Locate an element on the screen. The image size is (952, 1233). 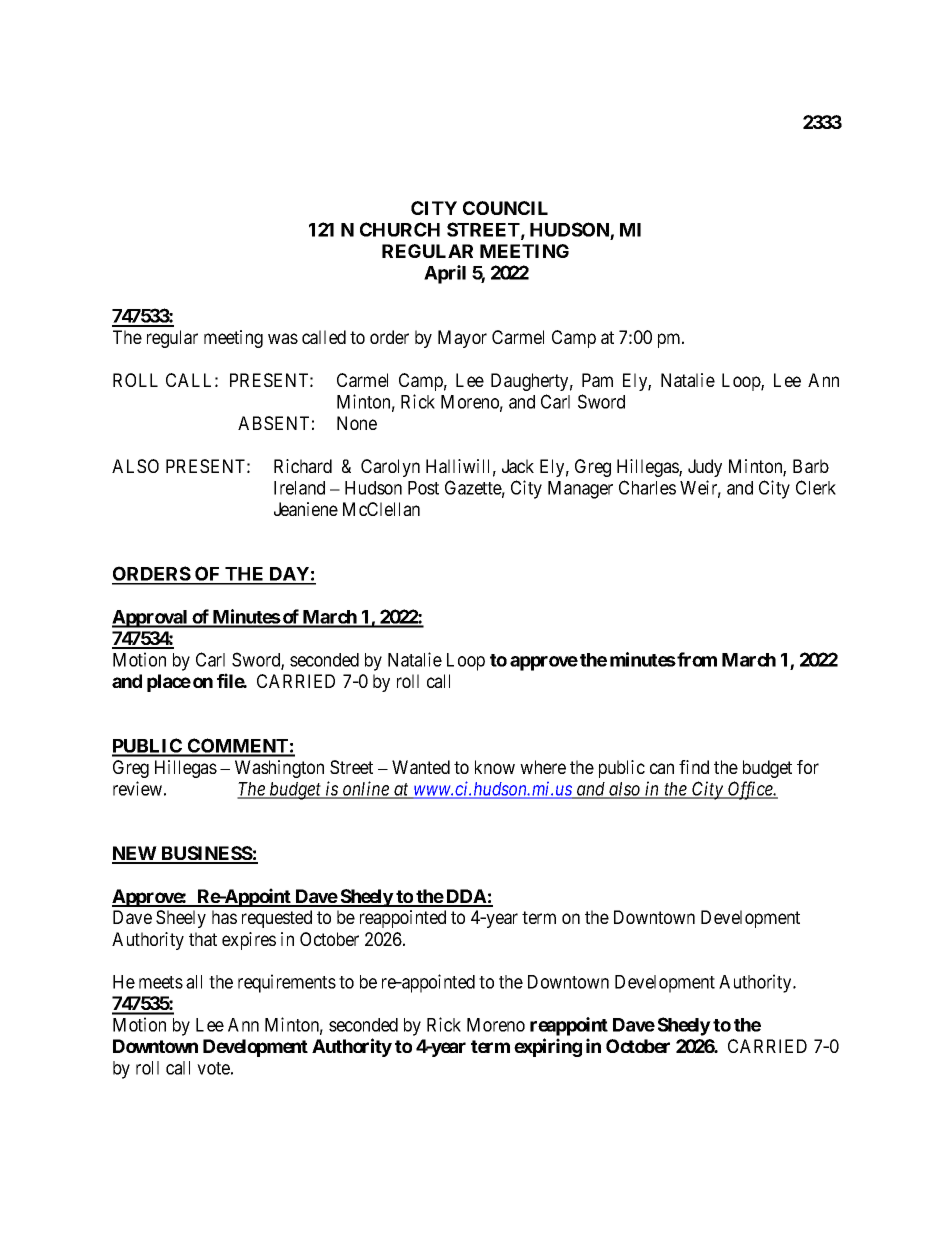
know is located at coordinates (495, 767).
